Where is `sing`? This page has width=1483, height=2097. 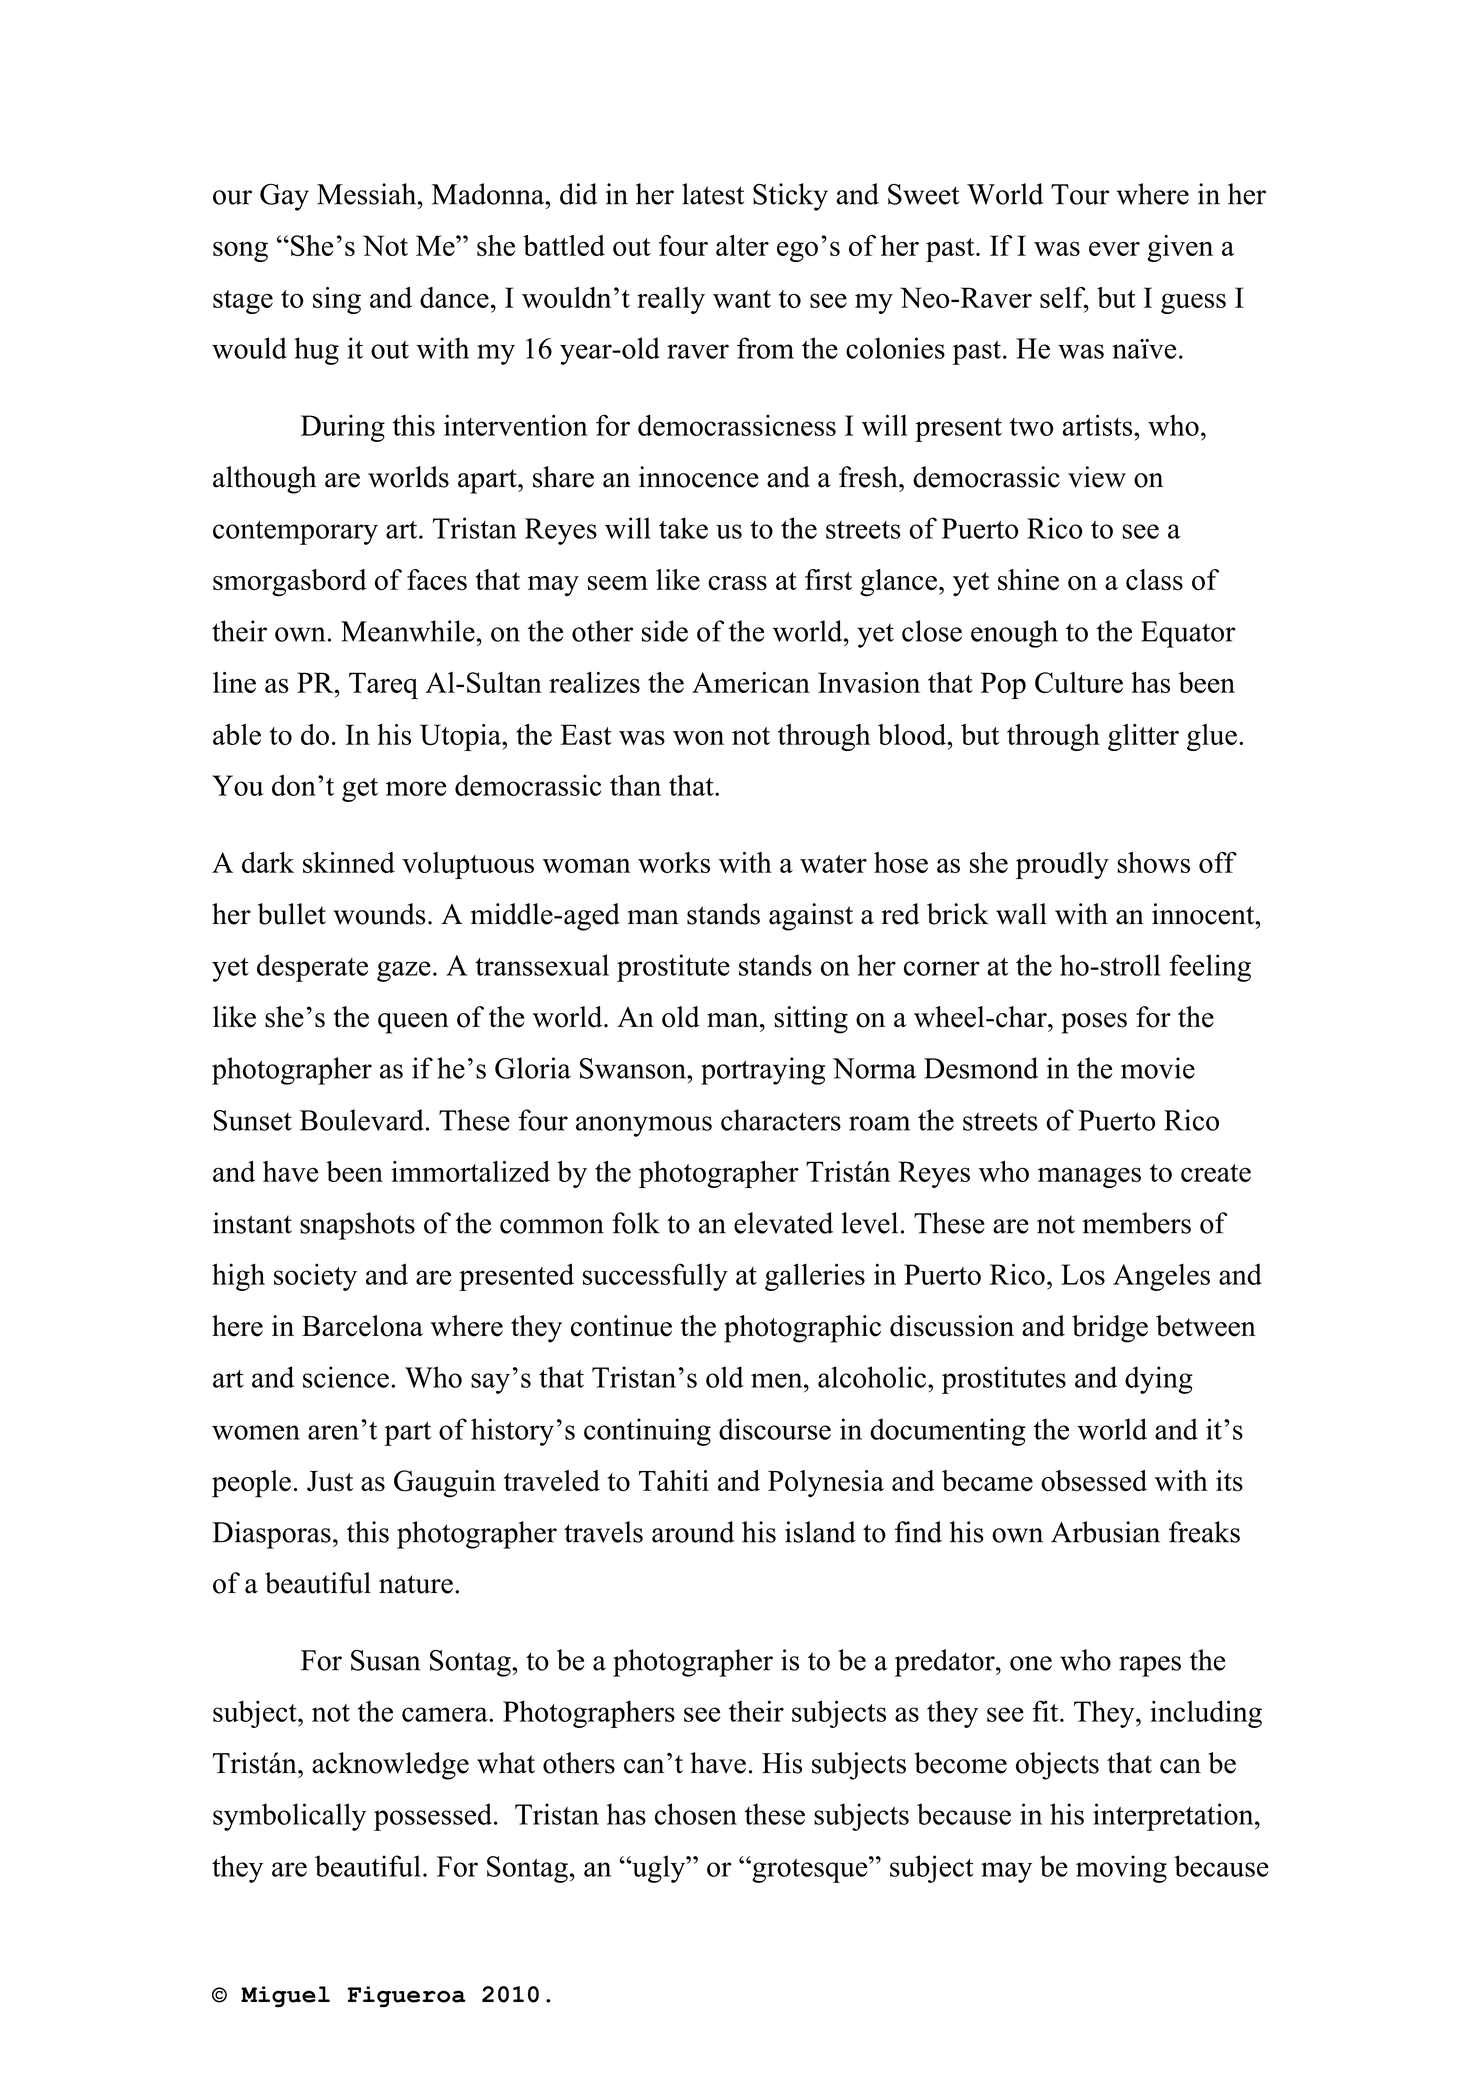
sing is located at coordinates (337, 300).
